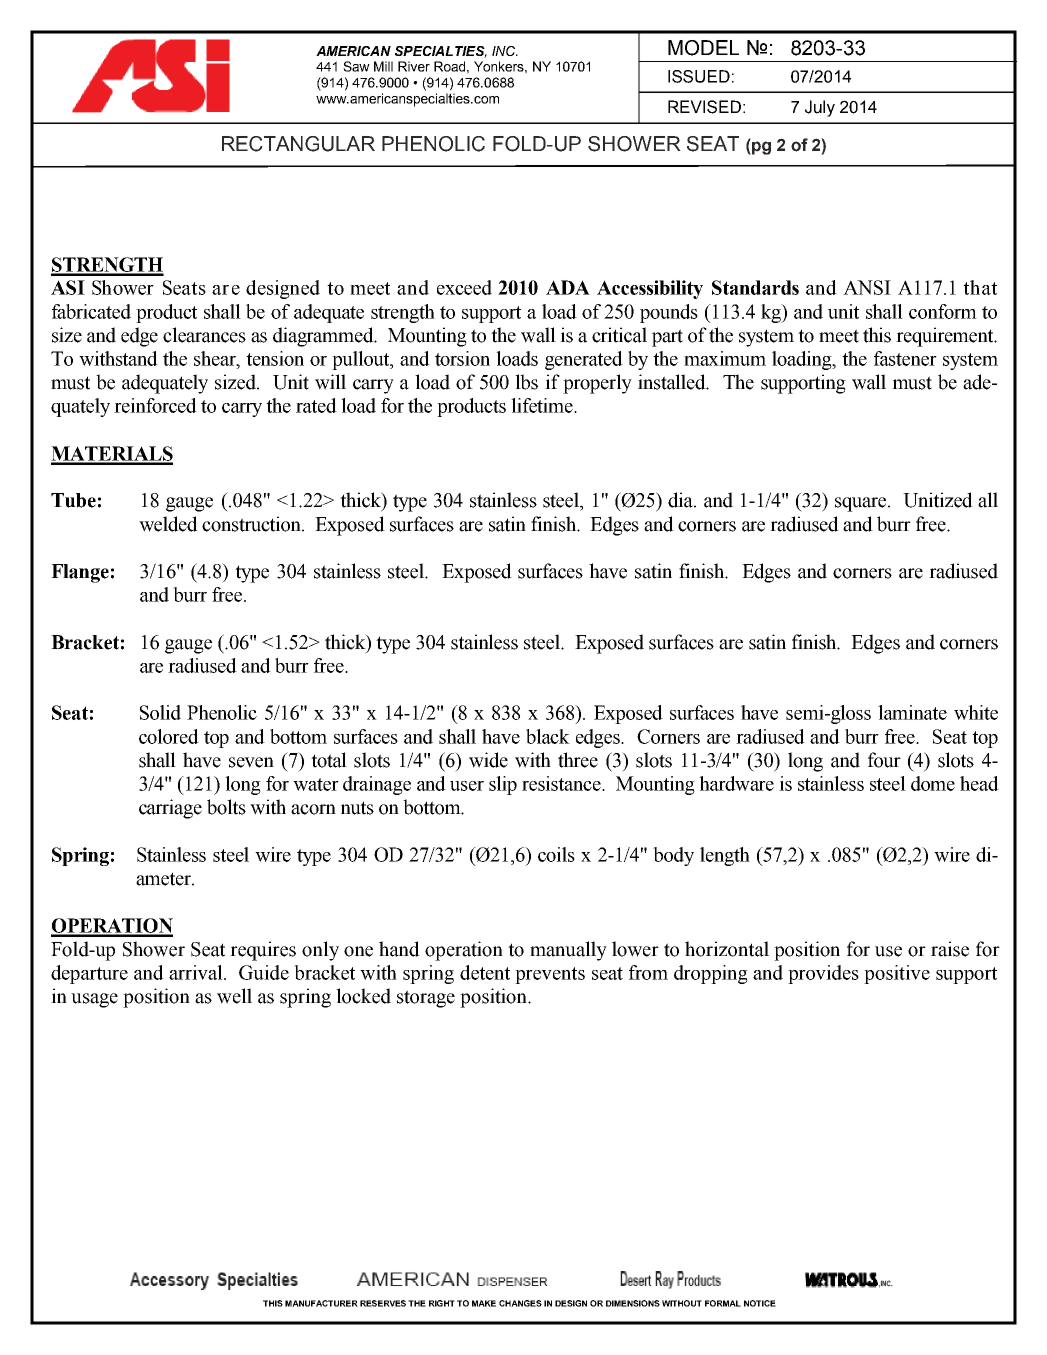  Describe the element at coordinates (170, 809) in the document. I see `carriage` at that location.
